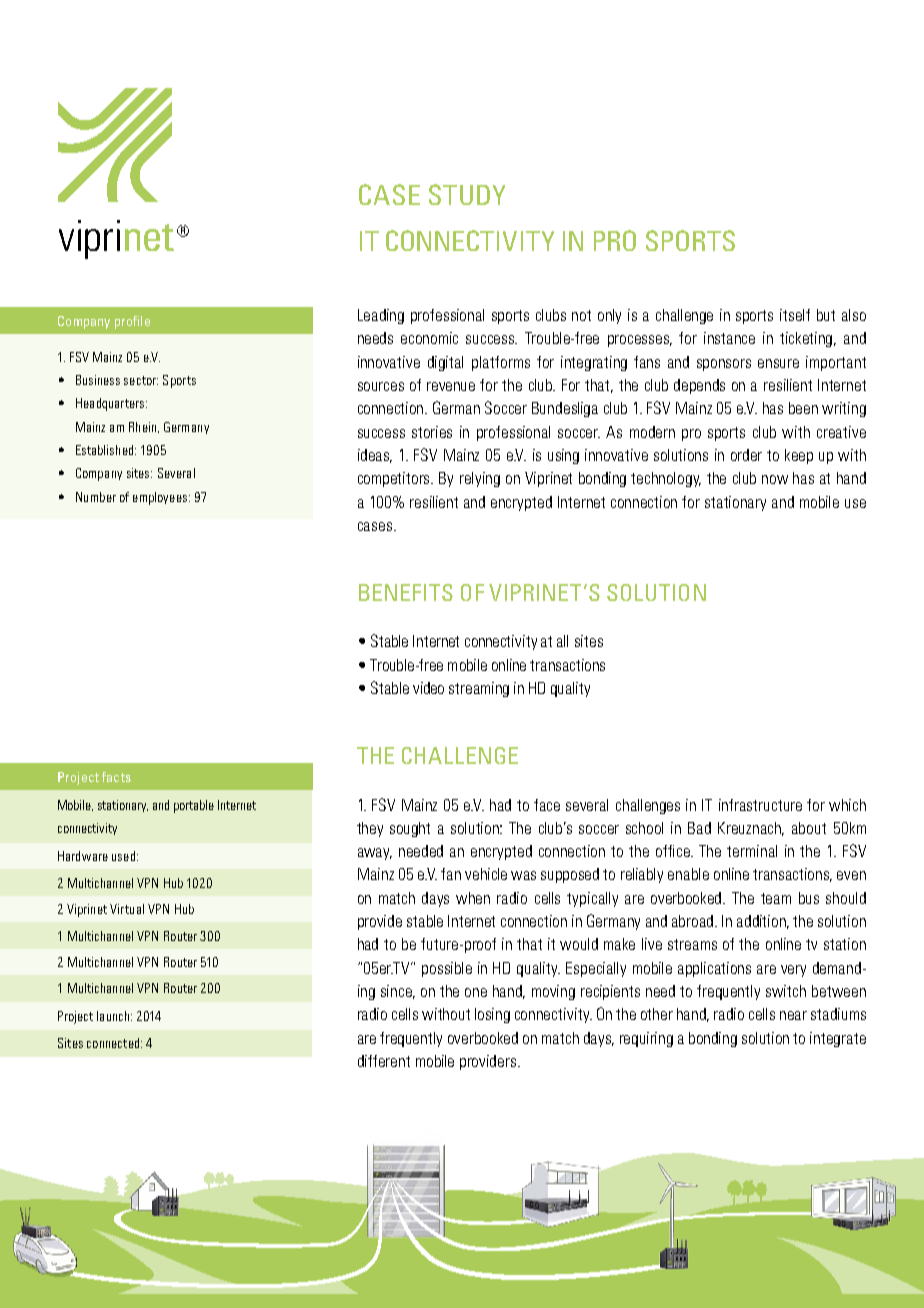 The height and width of the image is (1308, 924). What do you see at coordinates (432, 432) in the image?
I see `stories` at bounding box center [432, 432].
